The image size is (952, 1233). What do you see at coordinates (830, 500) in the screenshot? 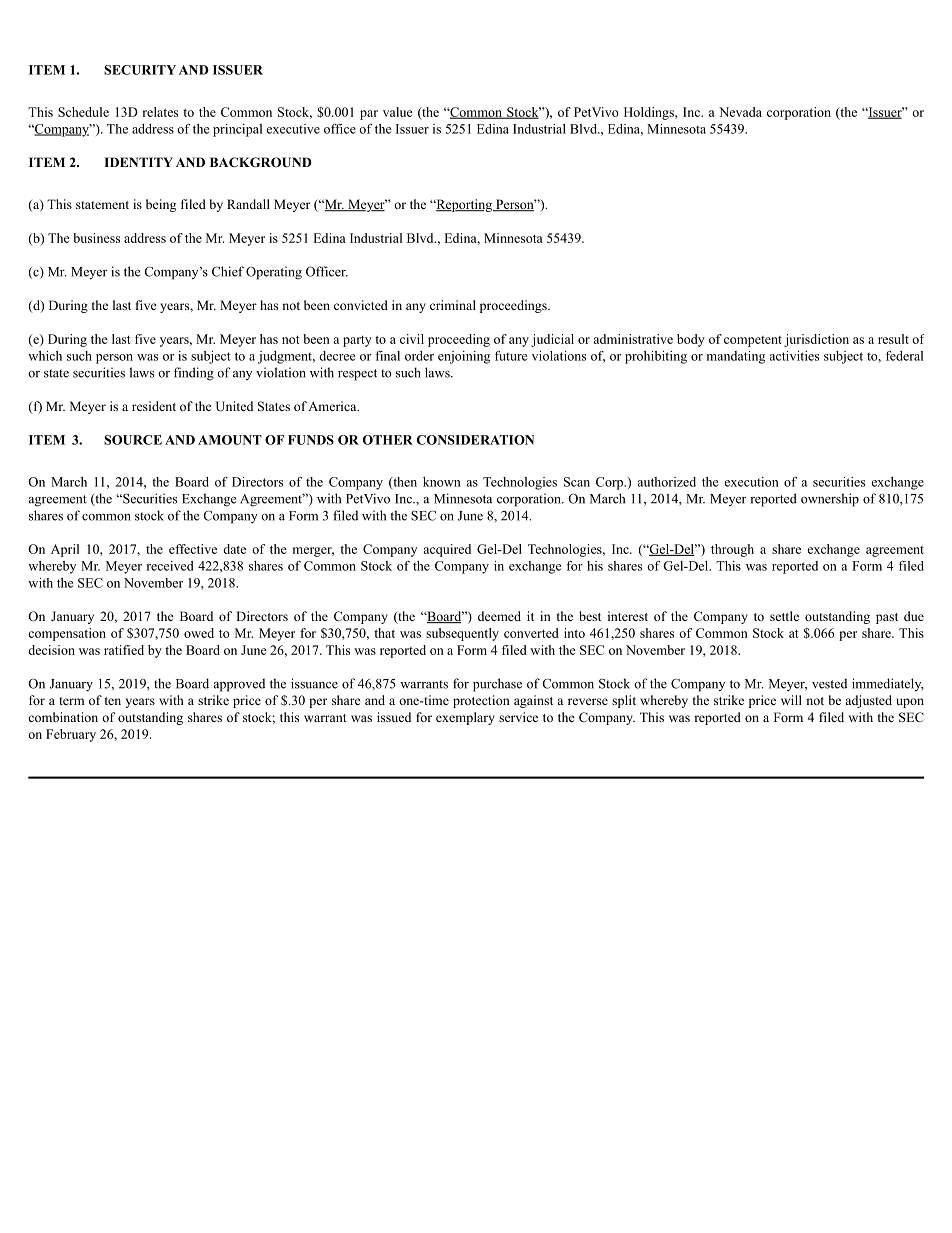
I see `ownership` at bounding box center [830, 500].
